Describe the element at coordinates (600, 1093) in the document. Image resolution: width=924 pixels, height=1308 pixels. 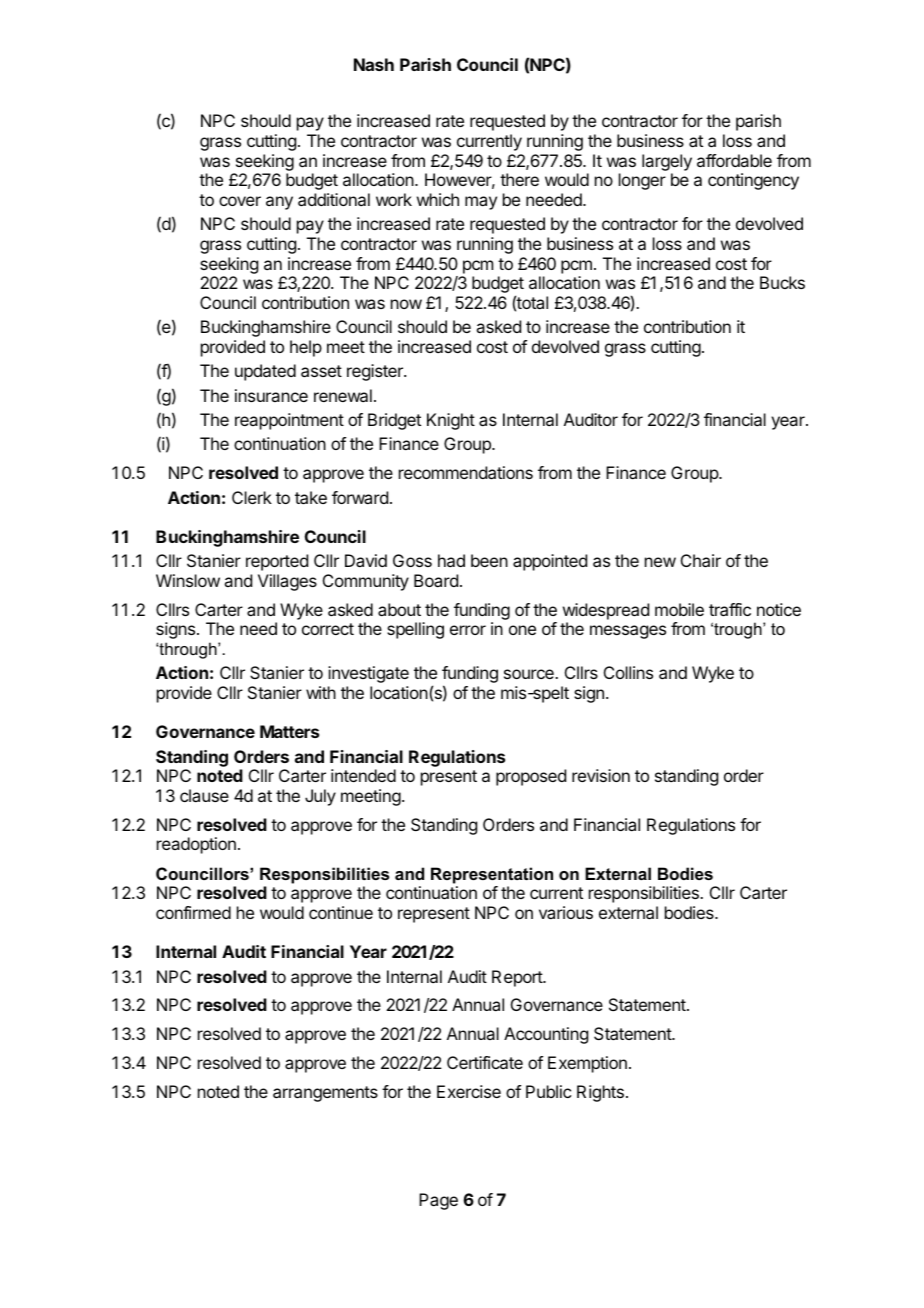
I see `Rights` at that location.
